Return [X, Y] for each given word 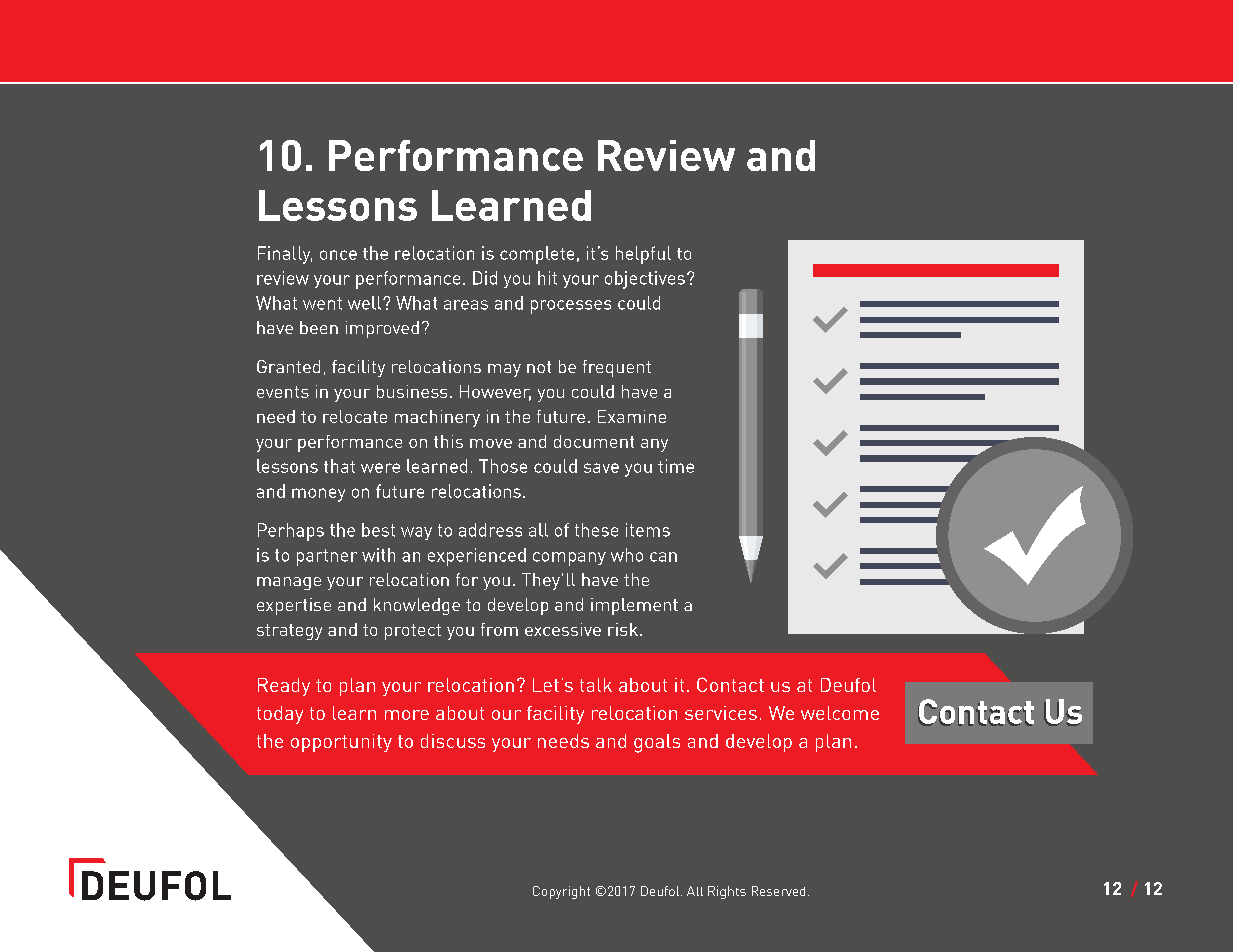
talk [596, 685]
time [676, 466]
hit [547, 278]
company [569, 559]
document [594, 441]
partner [327, 557]
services [721, 713]
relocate [355, 416]
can [663, 557]
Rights [727, 892]
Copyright [561, 892]
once [338, 255]
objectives [645, 280]
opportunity [341, 743]
